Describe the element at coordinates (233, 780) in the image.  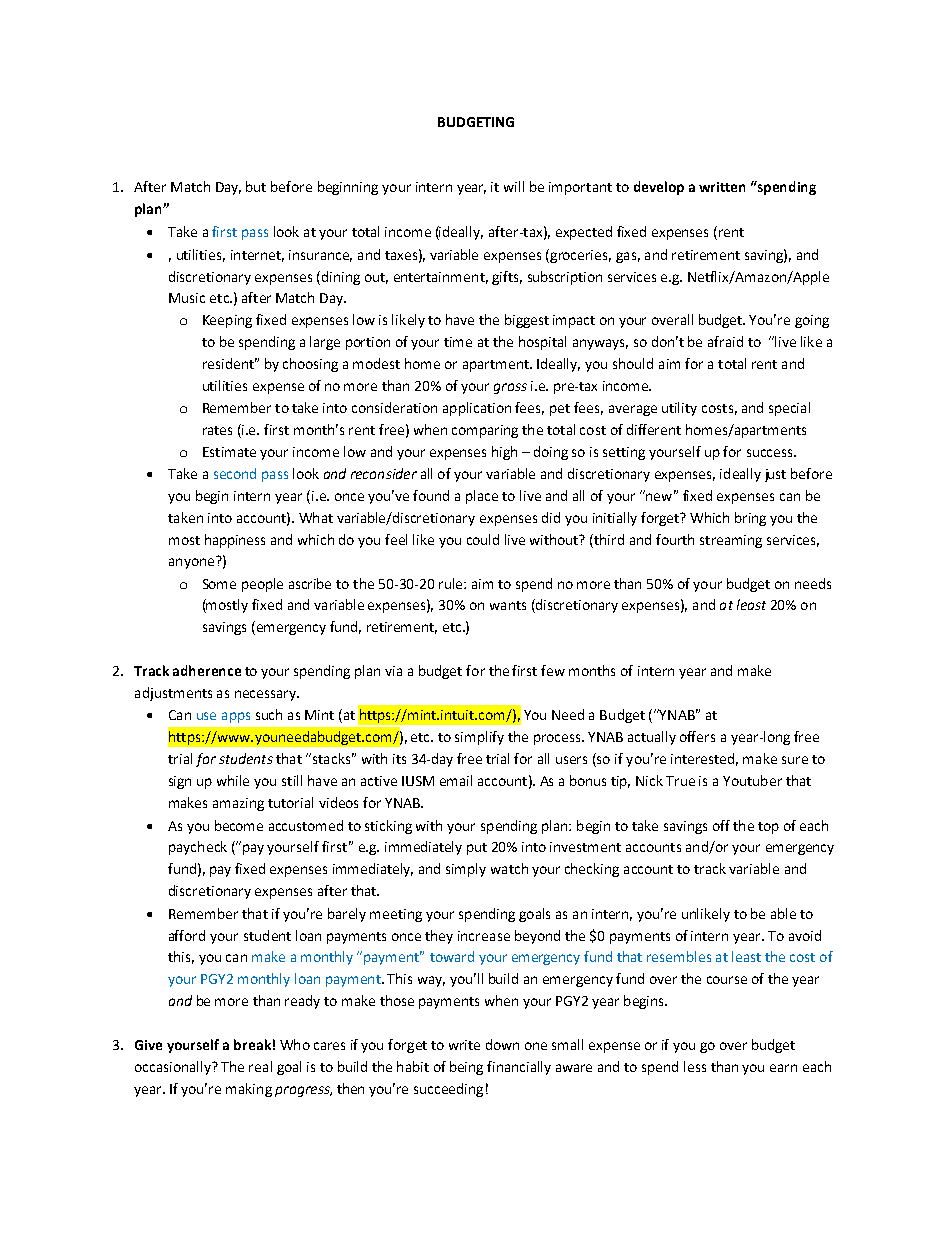
I see `while` at that location.
